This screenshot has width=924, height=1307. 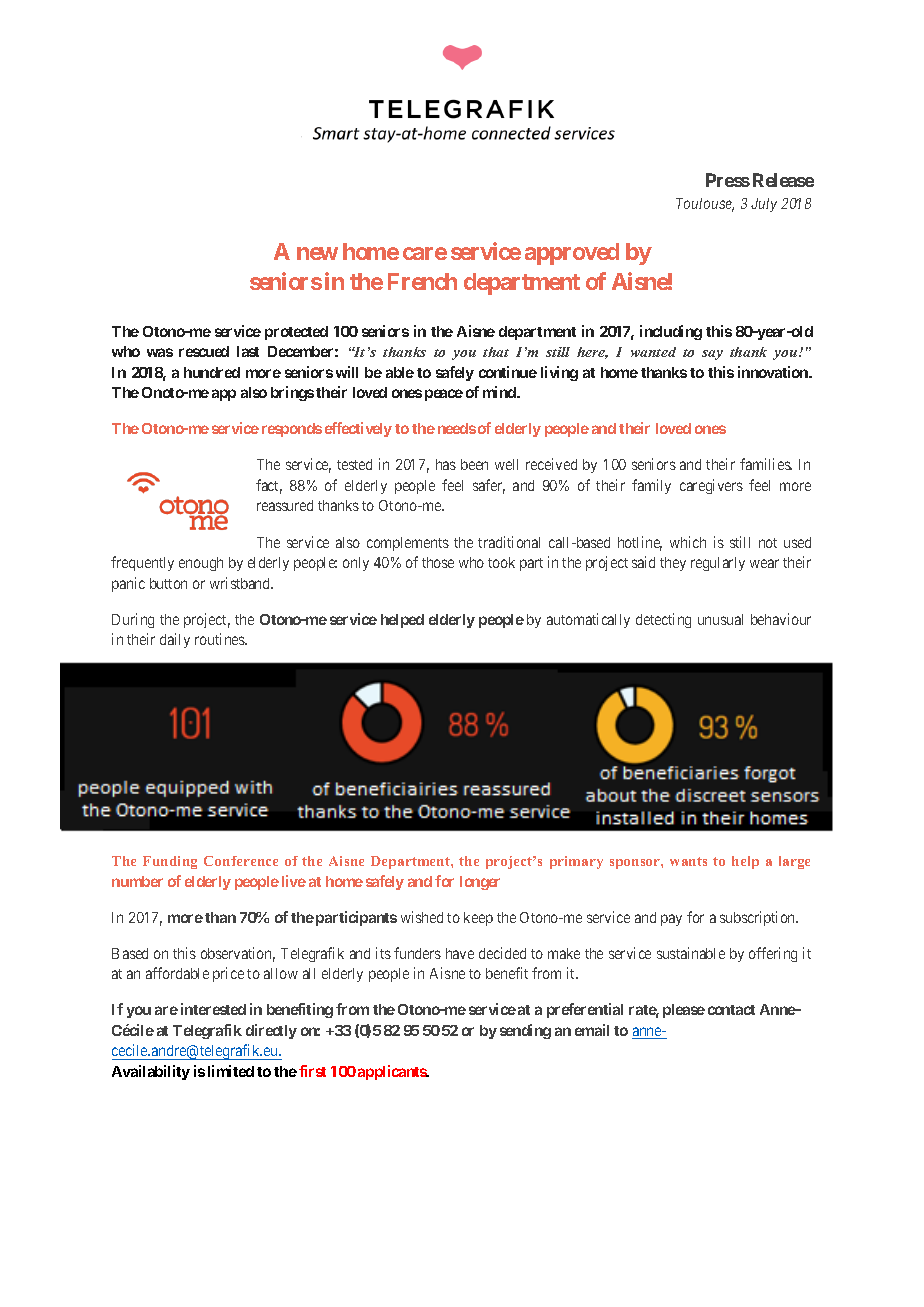 What do you see at coordinates (269, 486) in the screenshot?
I see `fact` at bounding box center [269, 486].
